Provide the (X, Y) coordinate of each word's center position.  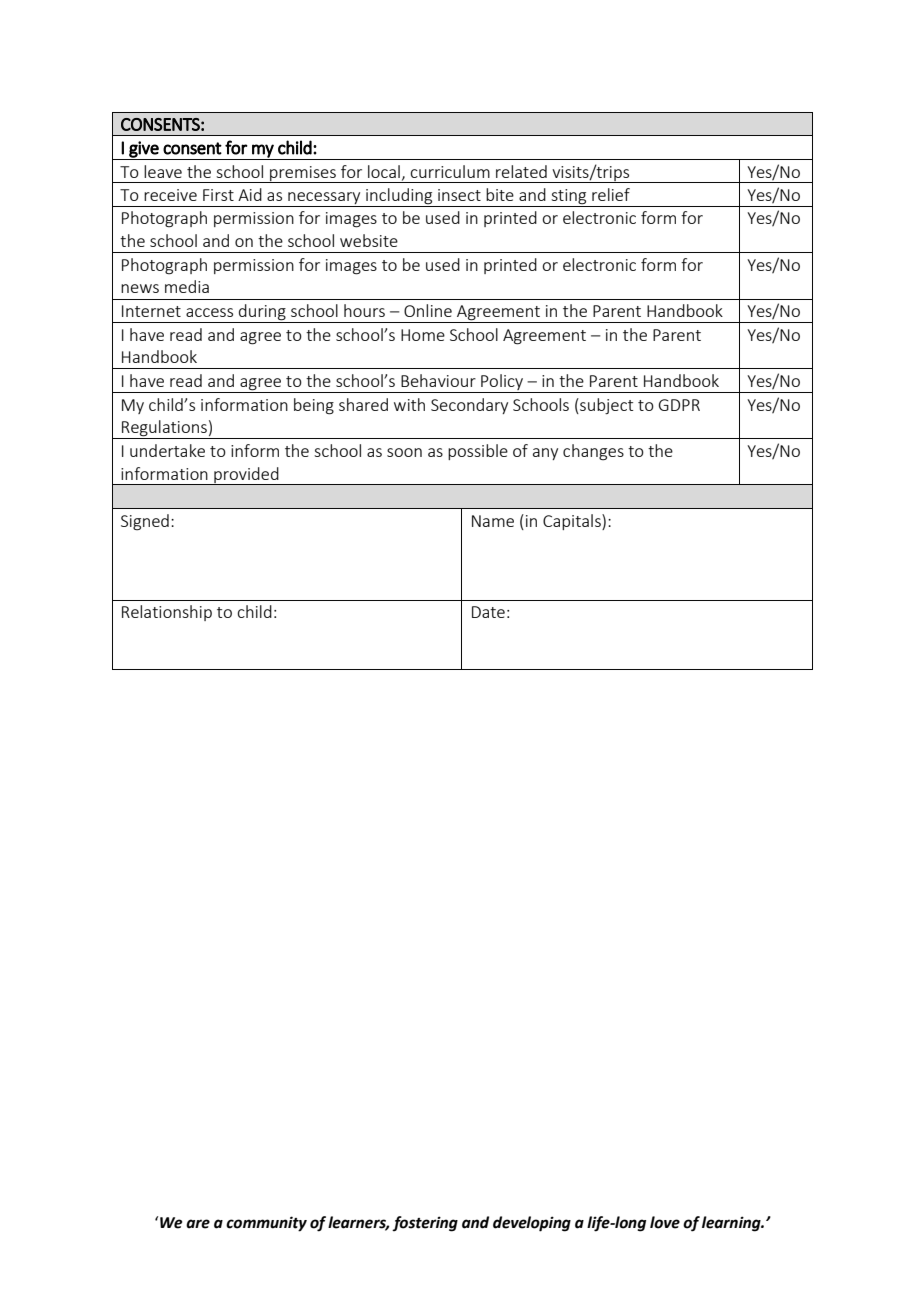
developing (532, 1224)
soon (404, 452)
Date (488, 612)
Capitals (573, 522)
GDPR (679, 405)
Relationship (167, 613)
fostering (425, 1224)
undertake (167, 450)
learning (732, 1224)
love (665, 1222)
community (266, 1224)
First (218, 195)
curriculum (450, 171)
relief (611, 194)
